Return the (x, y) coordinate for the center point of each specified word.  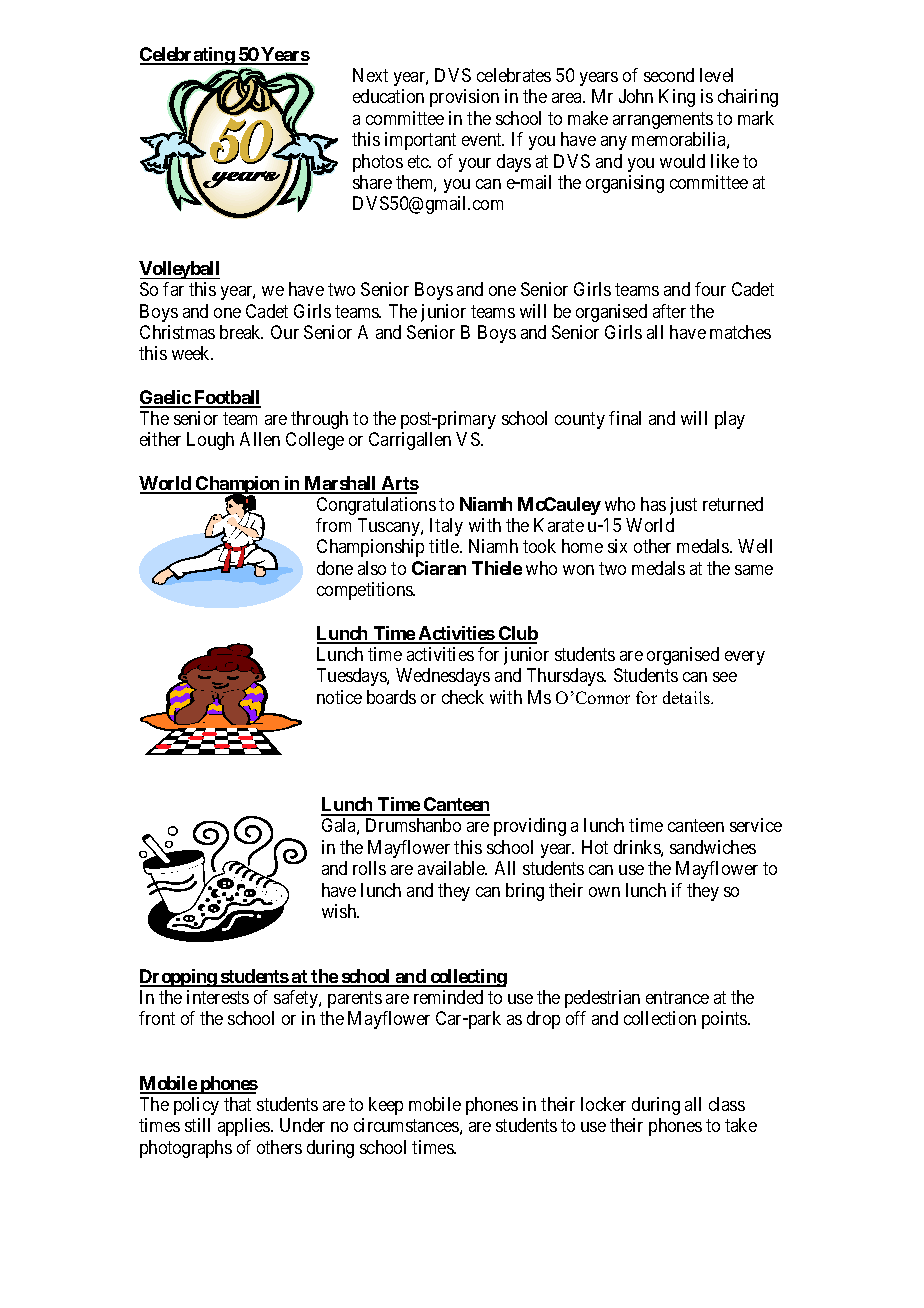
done (335, 568)
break (241, 332)
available (452, 868)
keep (386, 1106)
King (677, 98)
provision (464, 98)
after (669, 311)
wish (340, 911)
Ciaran (439, 568)
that (237, 1104)
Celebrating (188, 56)
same (754, 570)
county (580, 420)
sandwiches (713, 847)
